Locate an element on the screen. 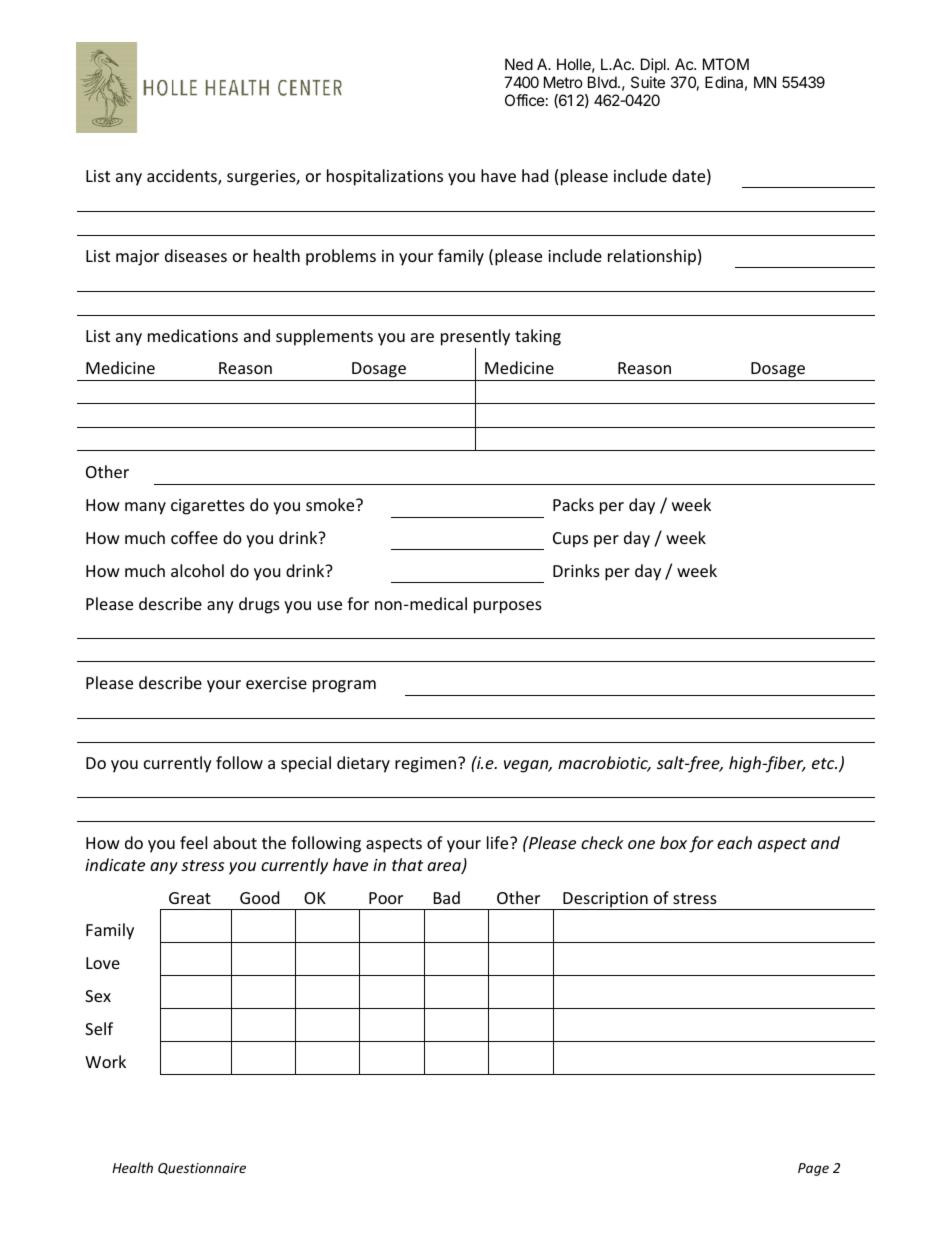 This screenshot has width=952, height=1233. accidents is located at coordinates (183, 177).
